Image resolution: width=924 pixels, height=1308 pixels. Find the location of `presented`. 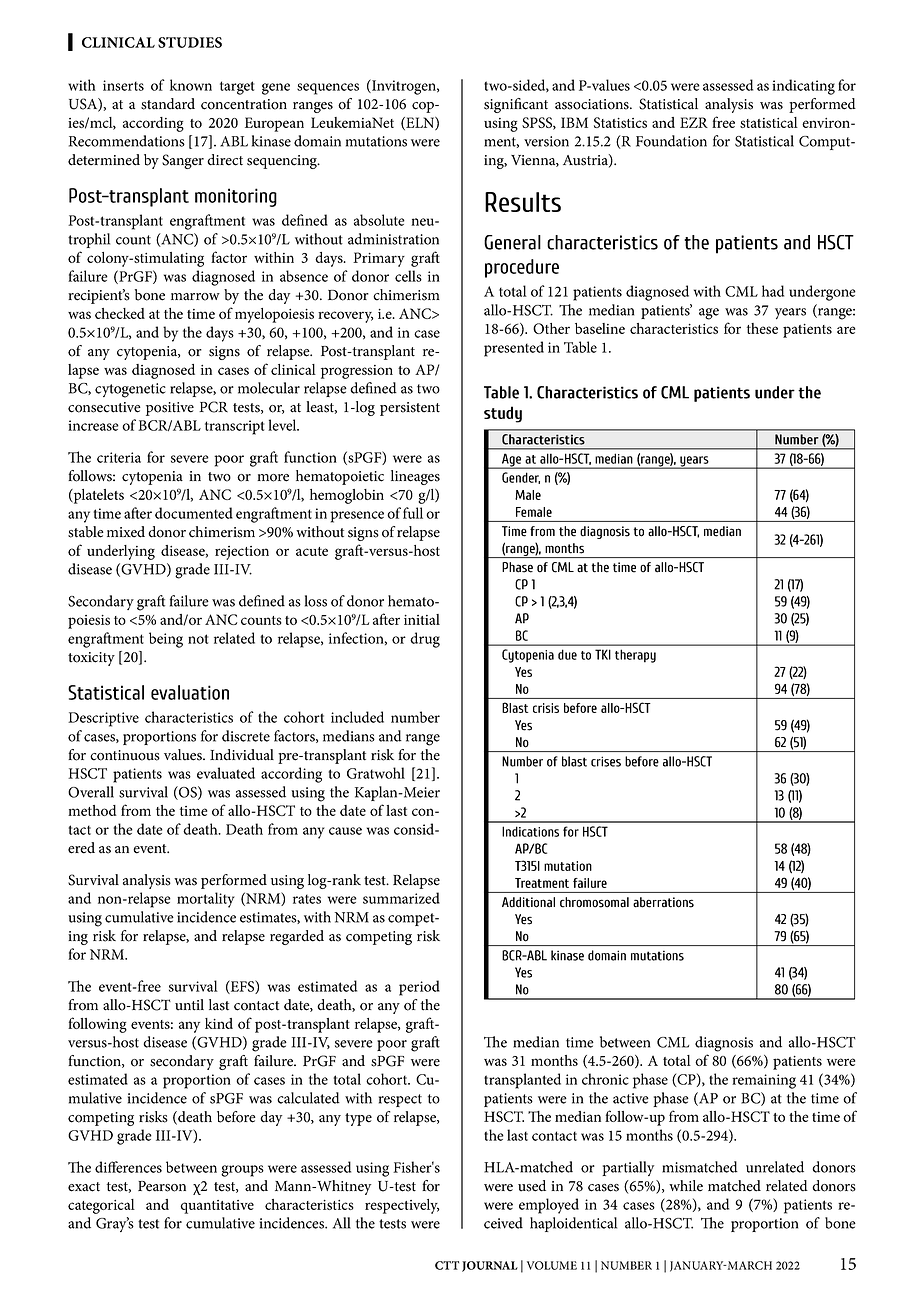

presented is located at coordinates (514, 349).
